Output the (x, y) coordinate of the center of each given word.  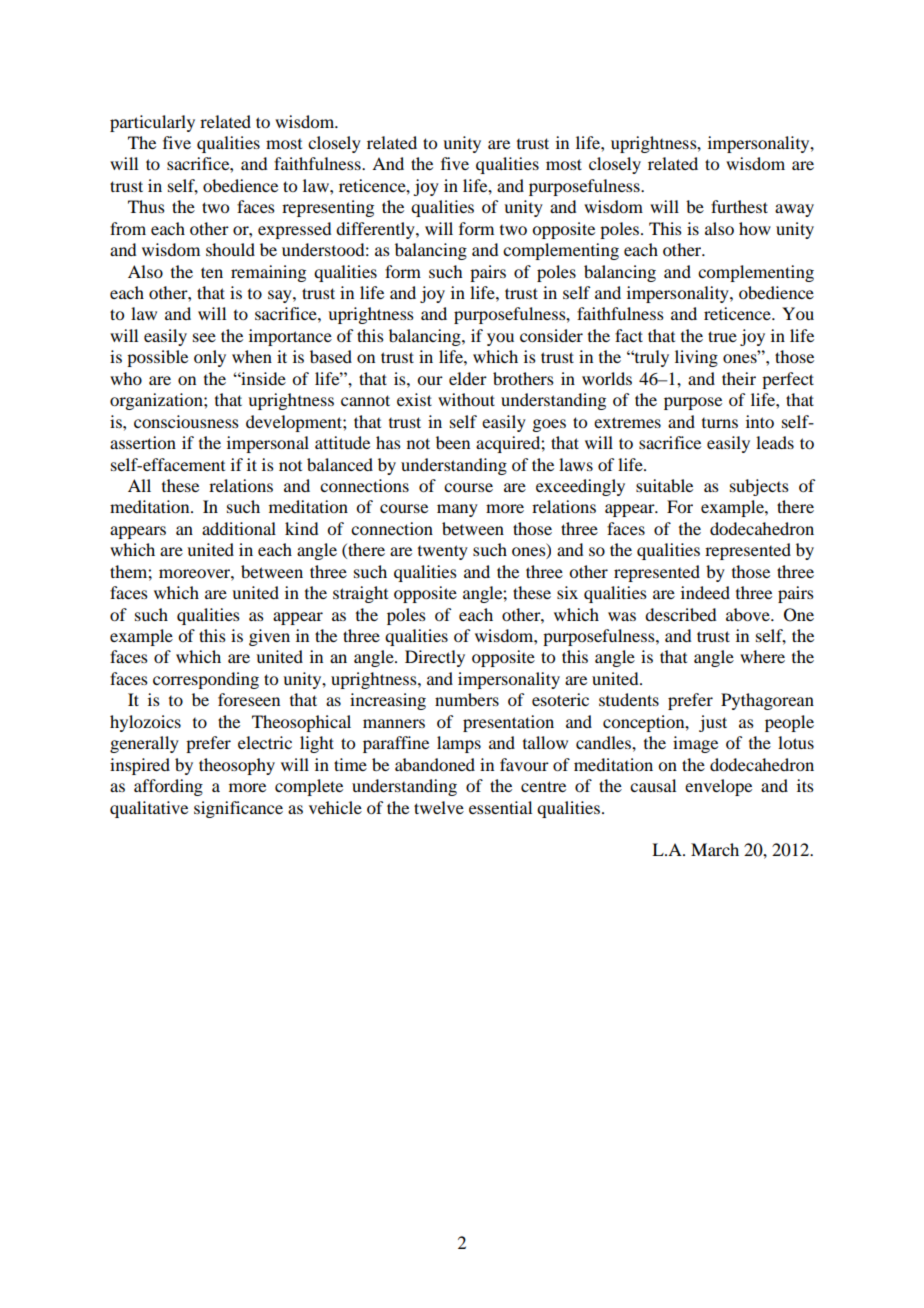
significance (238, 809)
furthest (739, 206)
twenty (443, 552)
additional (239, 528)
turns (720, 423)
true (722, 336)
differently (376, 230)
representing (328, 208)
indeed (705, 592)
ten (212, 272)
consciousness (186, 421)
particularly (152, 123)
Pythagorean (767, 701)
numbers (467, 699)
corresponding (206, 680)
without (466, 399)
